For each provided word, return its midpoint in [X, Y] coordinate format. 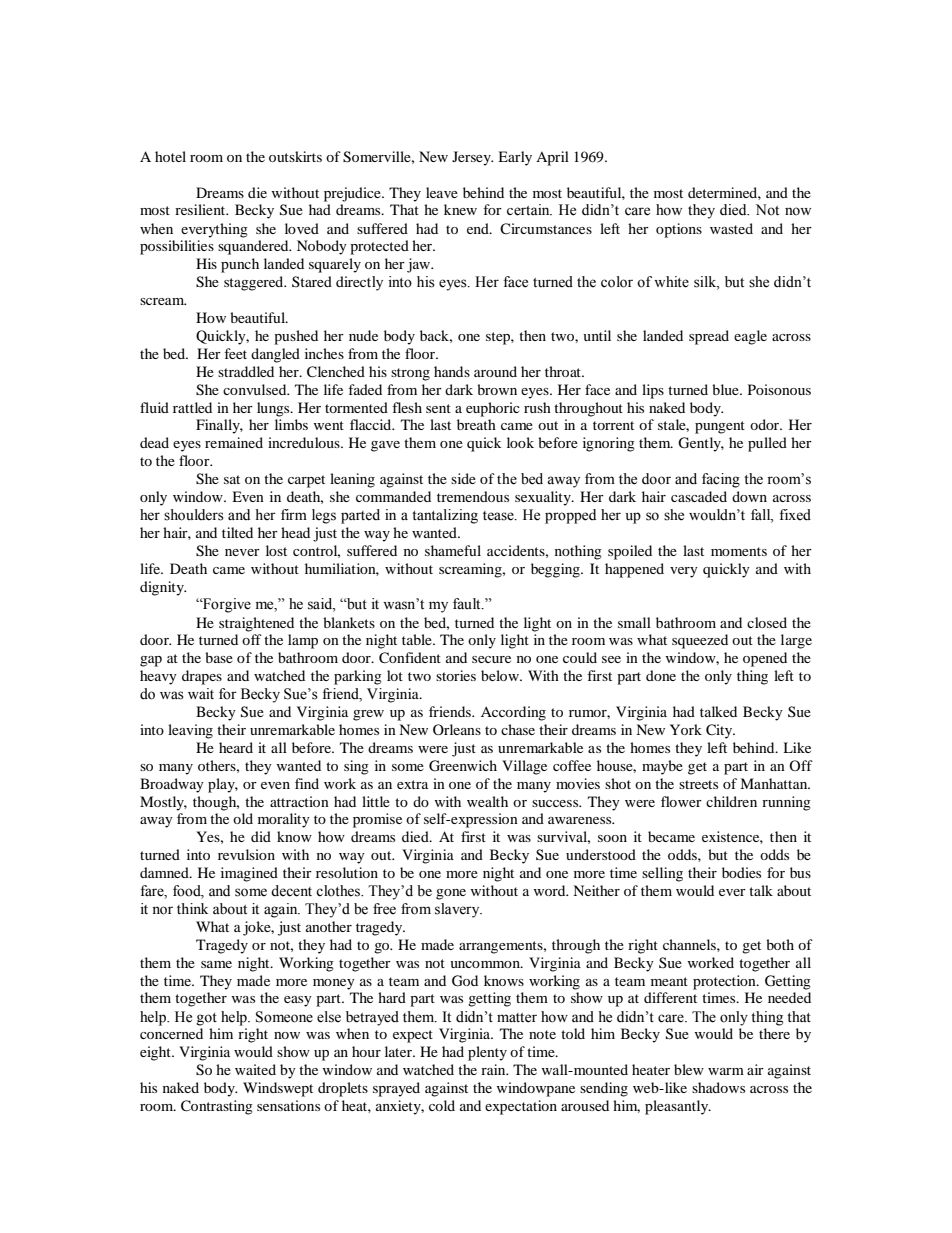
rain [494, 1069]
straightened [256, 624]
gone [451, 894]
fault [468, 604]
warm [726, 1071]
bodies [741, 872]
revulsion [246, 854]
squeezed [700, 641]
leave [442, 192]
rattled [192, 407]
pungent [720, 427]
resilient [201, 209]
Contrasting [217, 1107]
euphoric [493, 409]
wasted [731, 228]
